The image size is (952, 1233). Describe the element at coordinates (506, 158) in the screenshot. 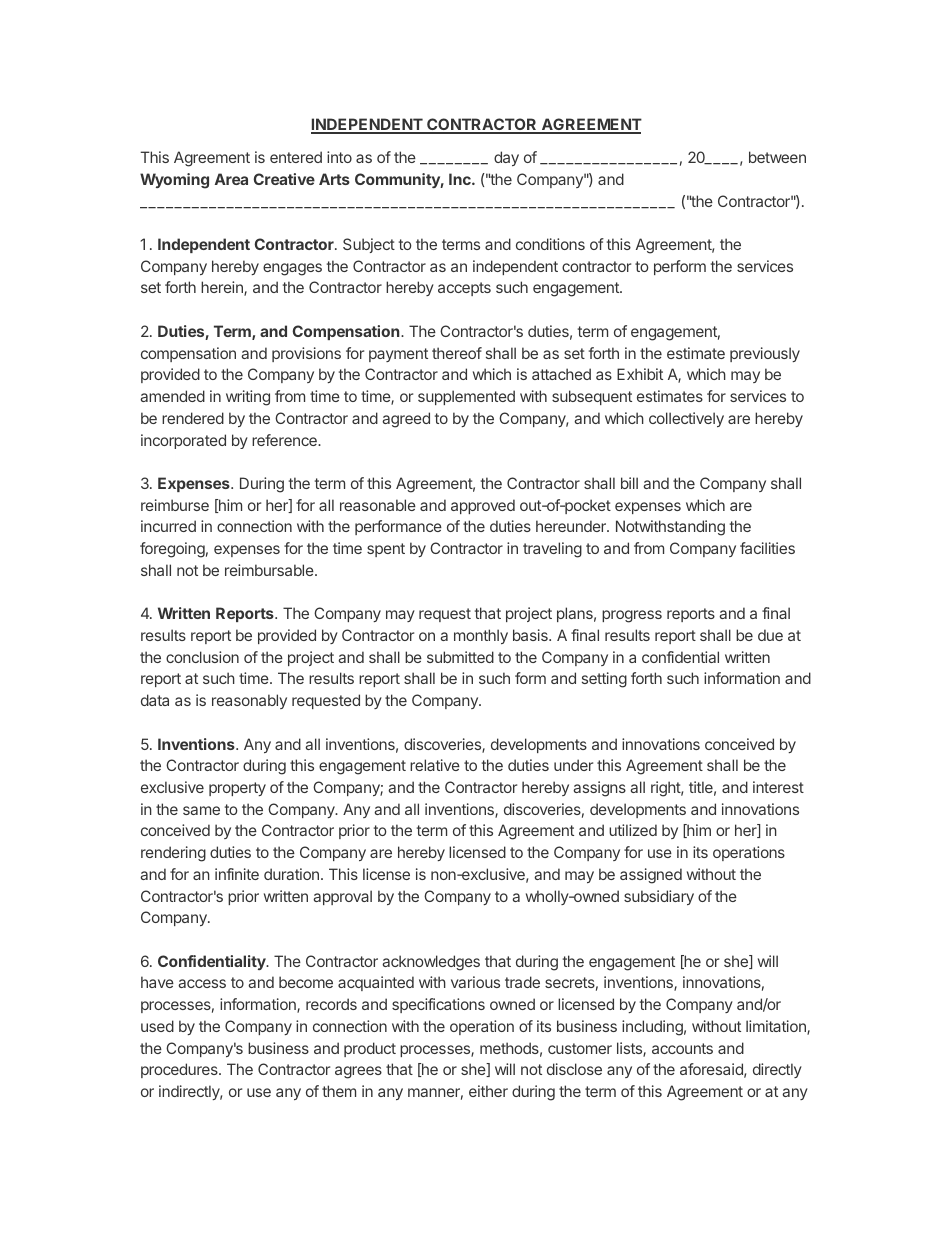

I see `day` at that location.
